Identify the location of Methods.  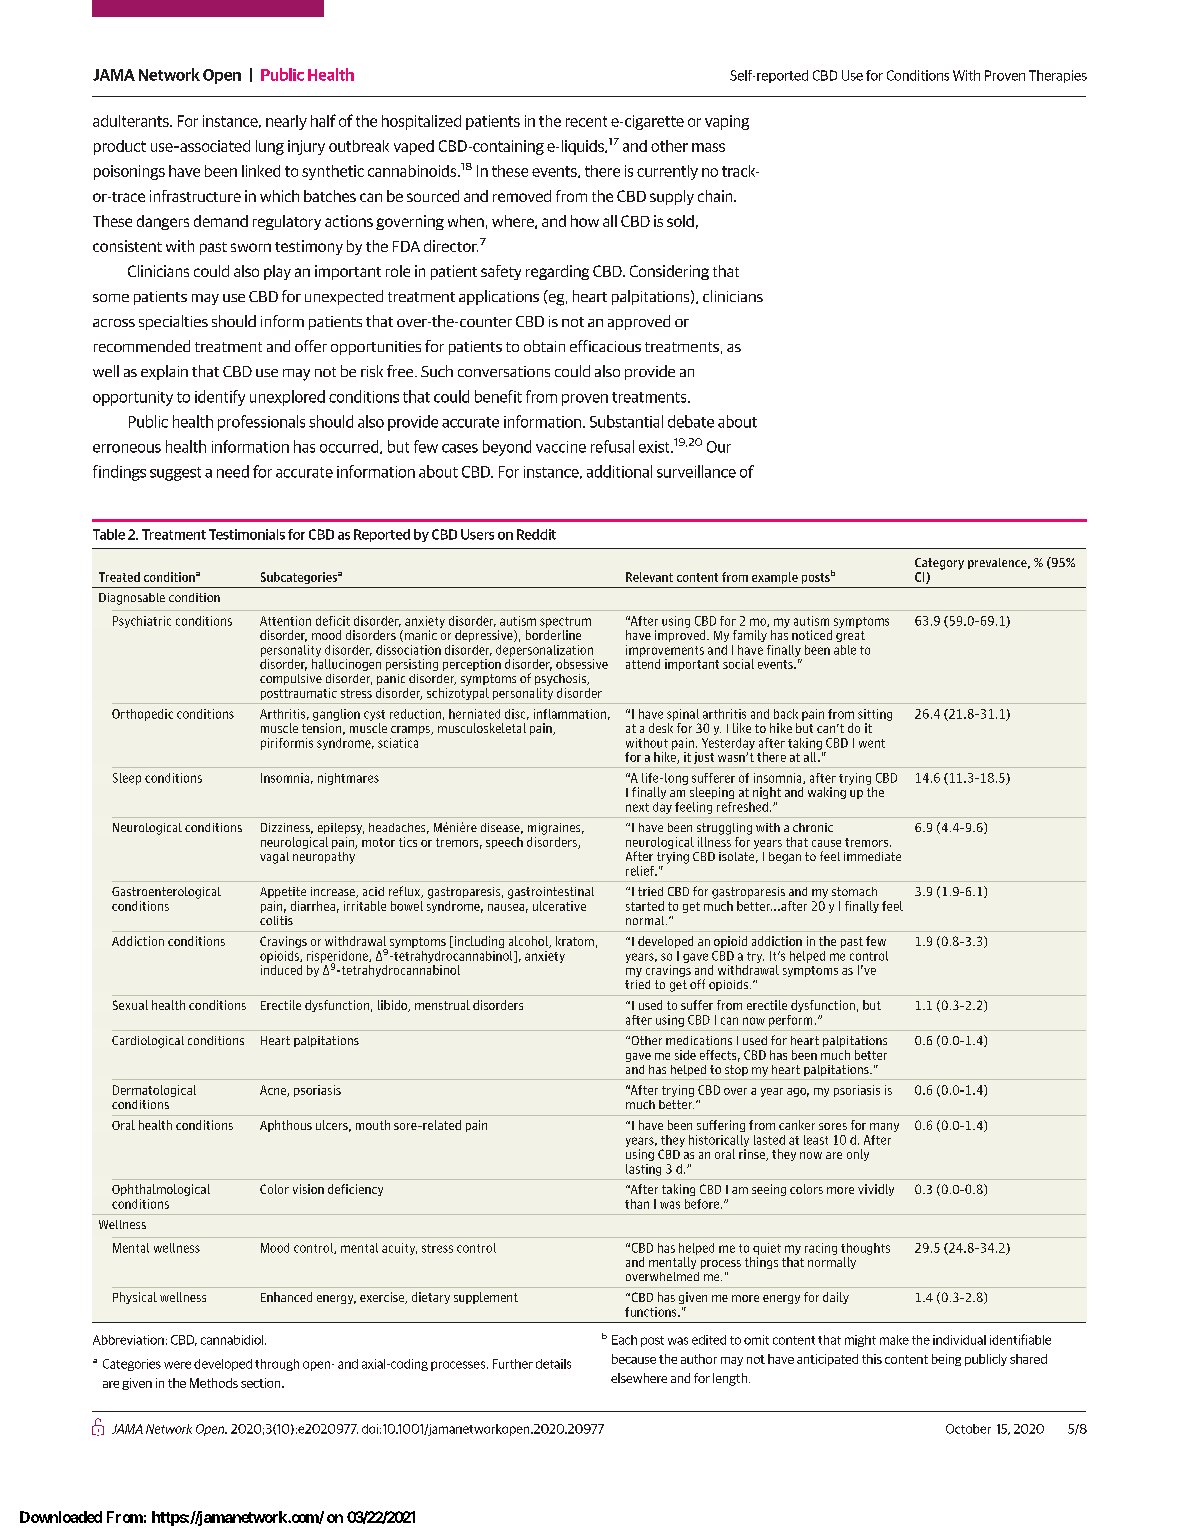
(214, 1383).
